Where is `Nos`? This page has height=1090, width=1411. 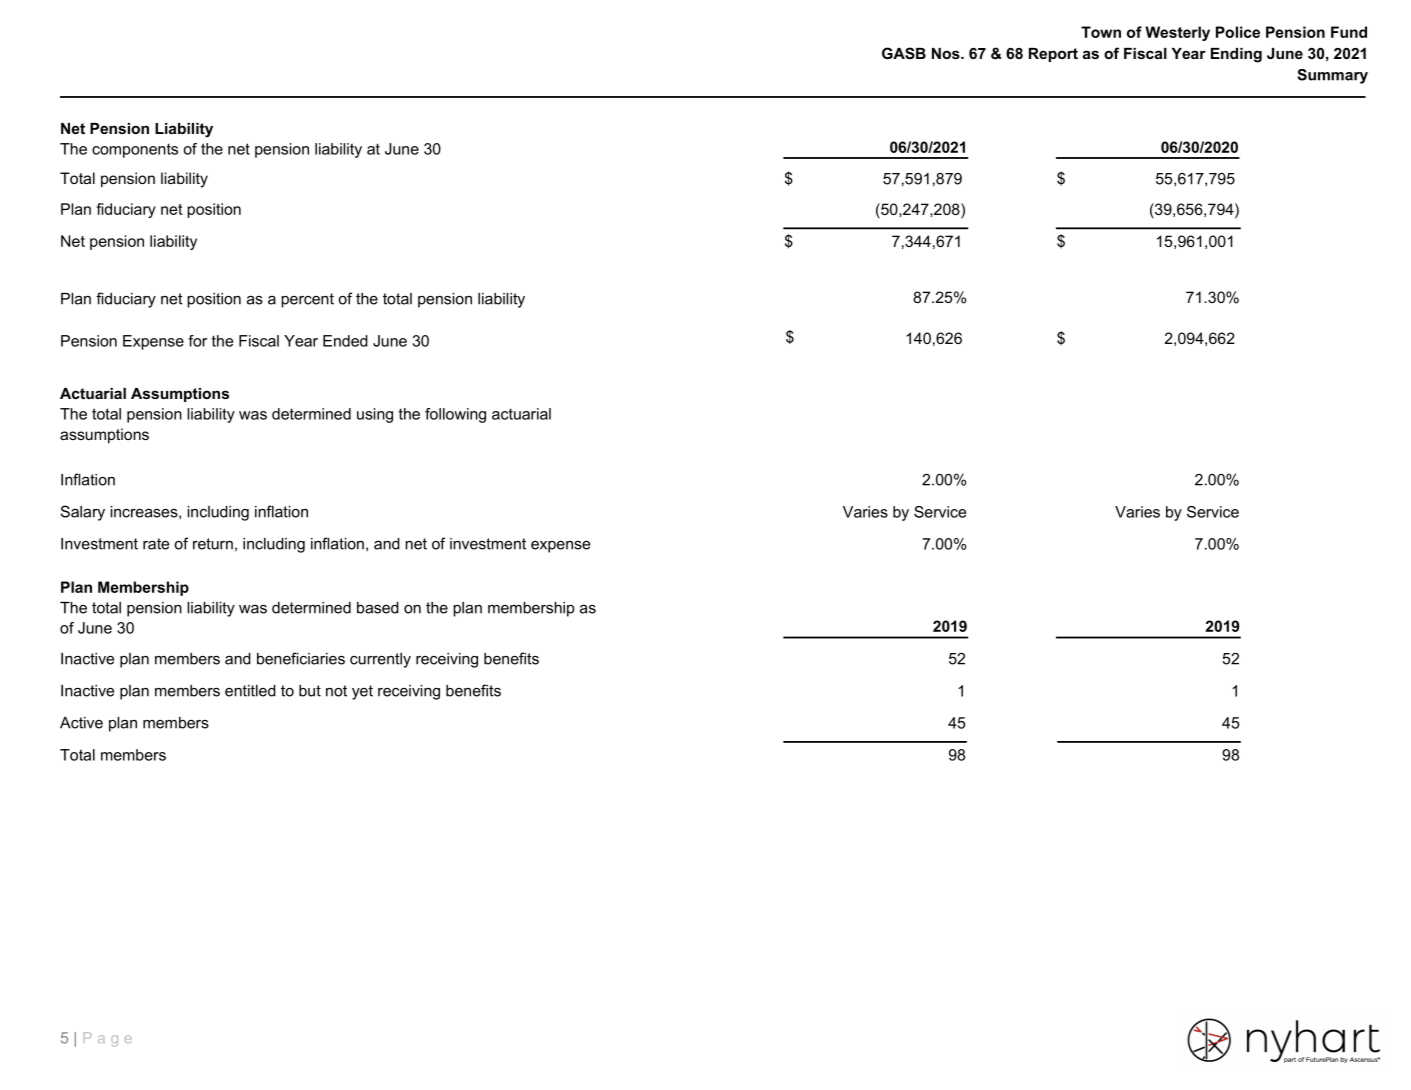
Nos is located at coordinates (947, 53).
